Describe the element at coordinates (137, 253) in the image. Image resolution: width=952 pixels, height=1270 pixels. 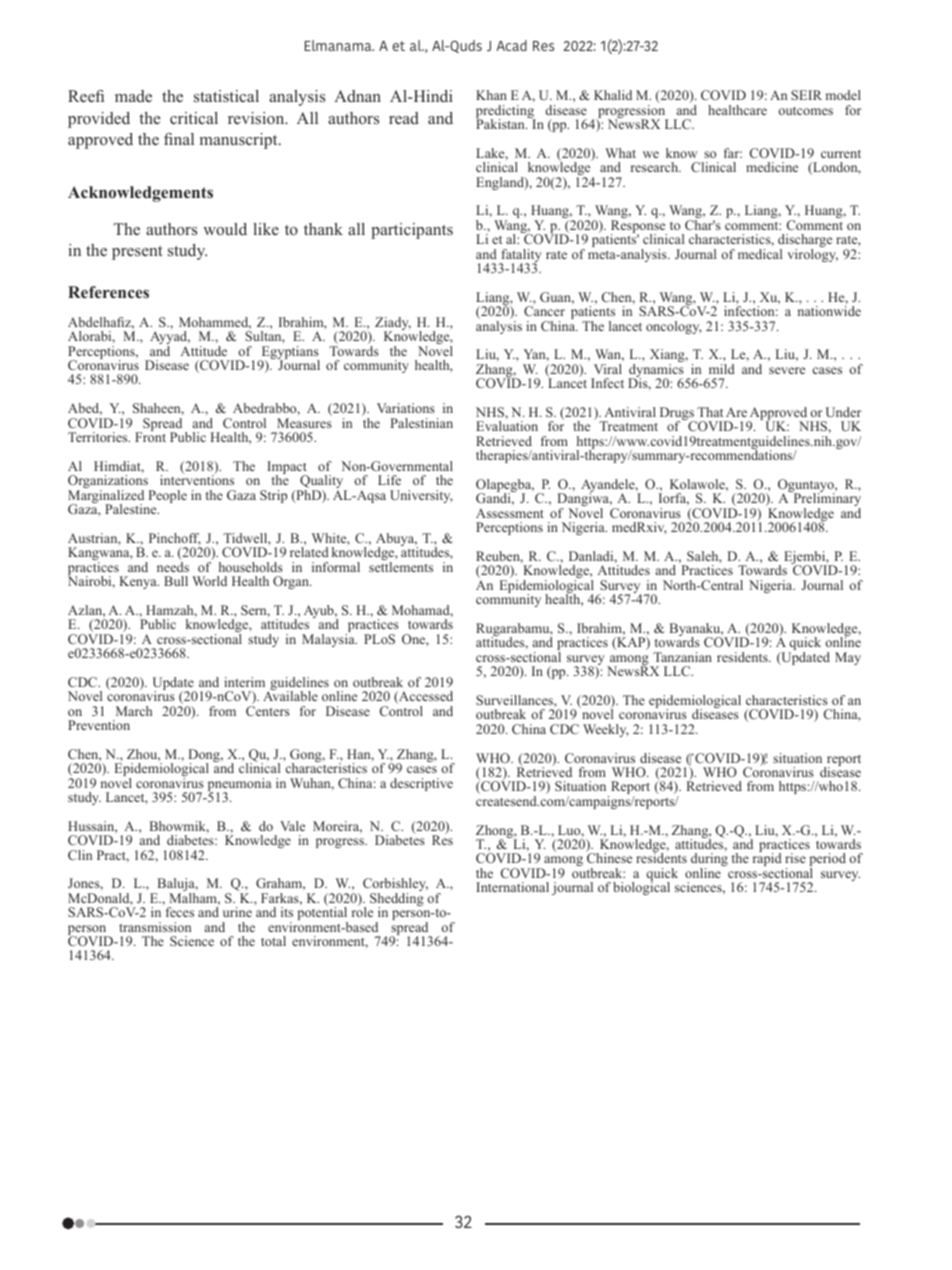
I see `present` at that location.
